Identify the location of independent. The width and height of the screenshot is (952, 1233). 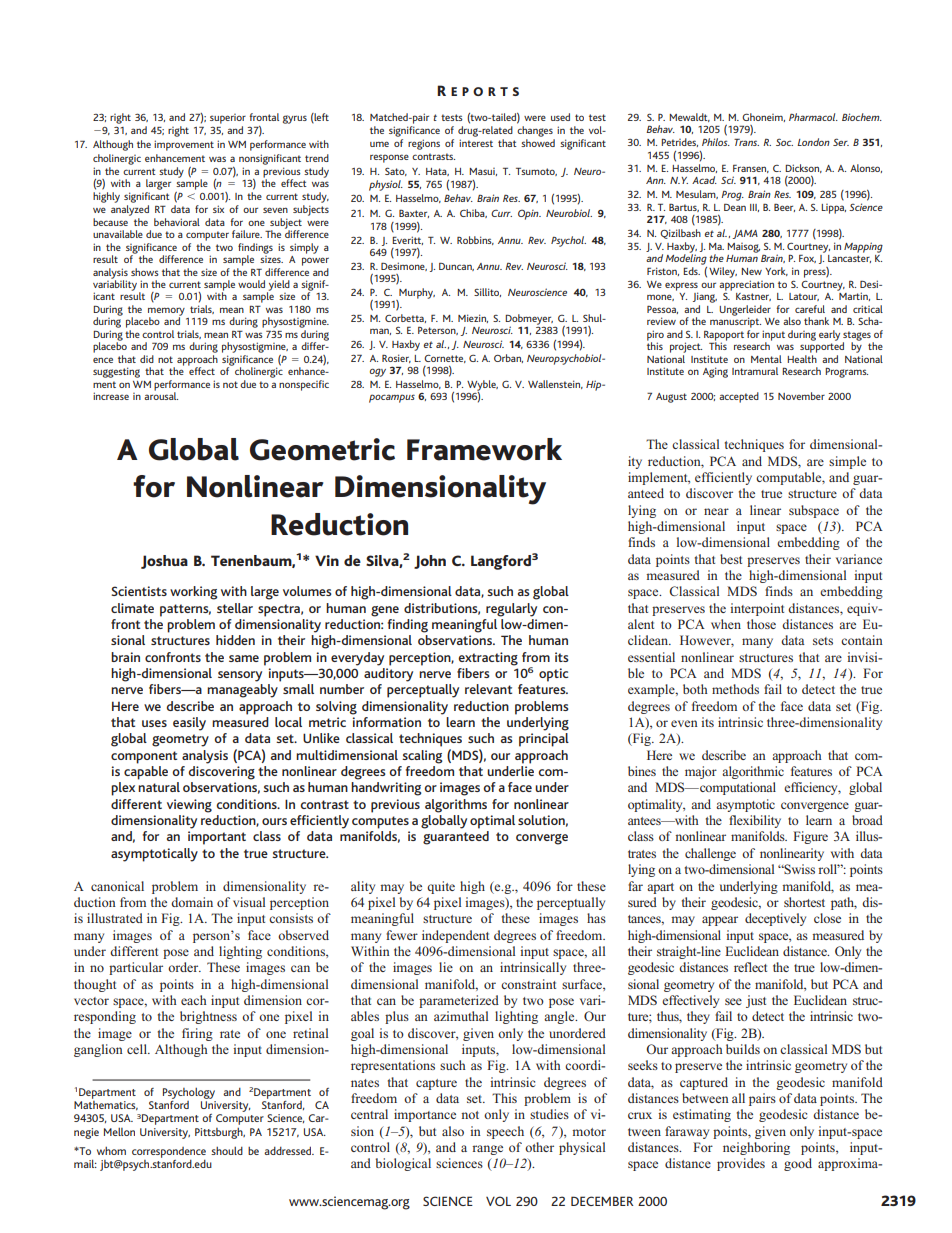
(455, 936).
